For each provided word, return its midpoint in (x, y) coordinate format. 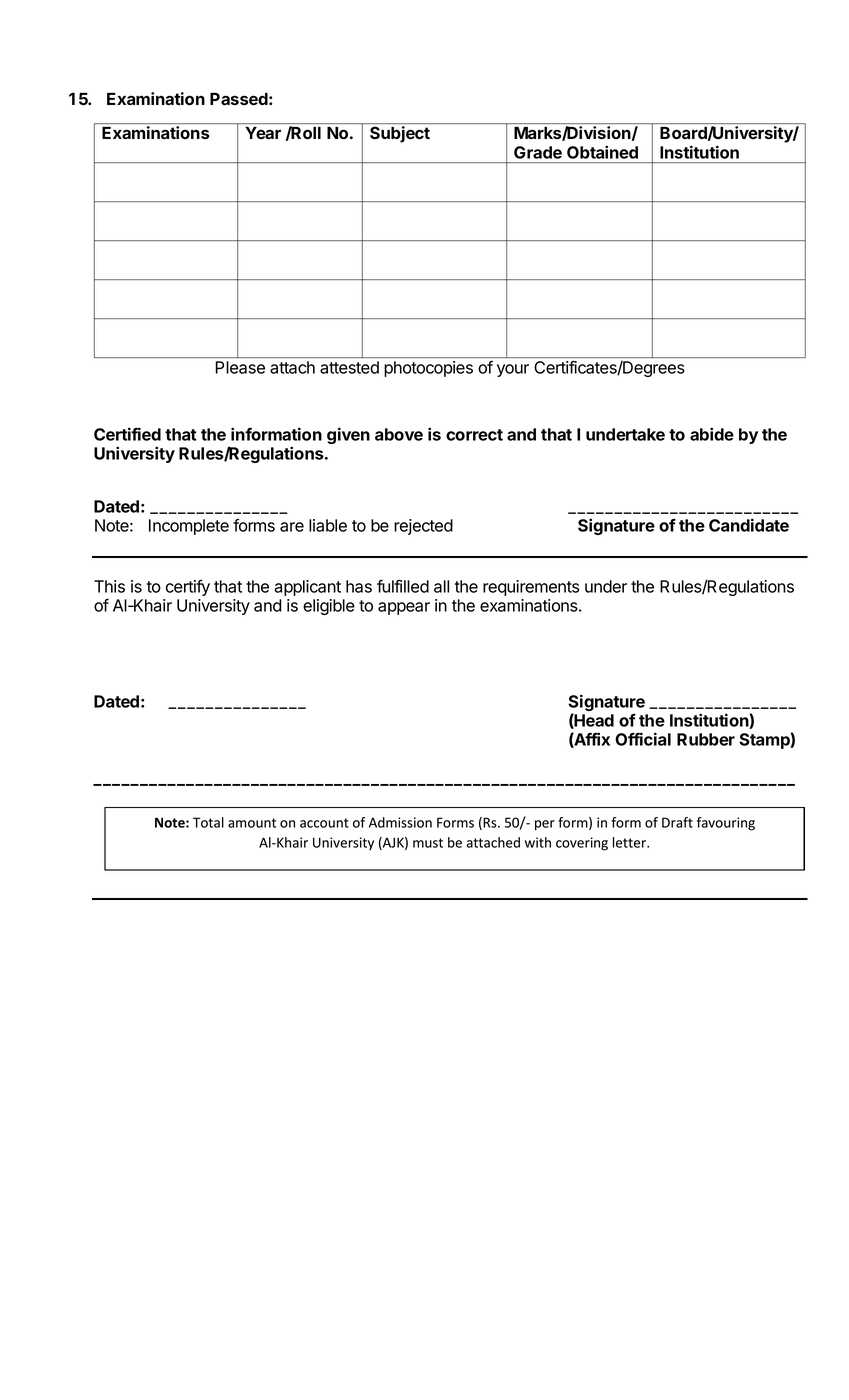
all (441, 586)
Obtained (602, 152)
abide (712, 434)
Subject (400, 134)
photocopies (428, 369)
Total (208, 822)
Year (263, 133)
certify (188, 588)
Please (240, 367)
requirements (531, 588)
